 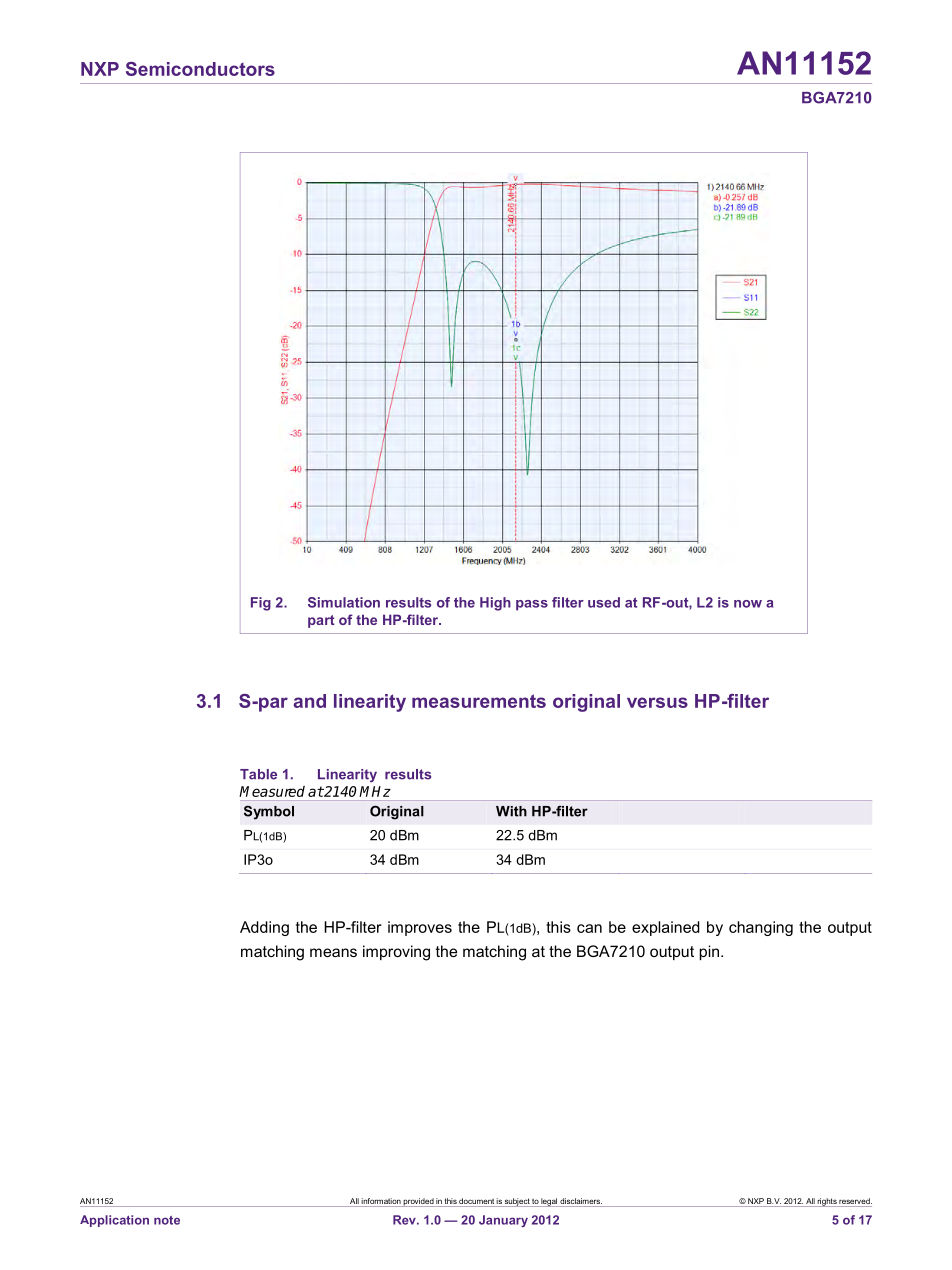 I want to click on Fig, so click(x=261, y=604).
